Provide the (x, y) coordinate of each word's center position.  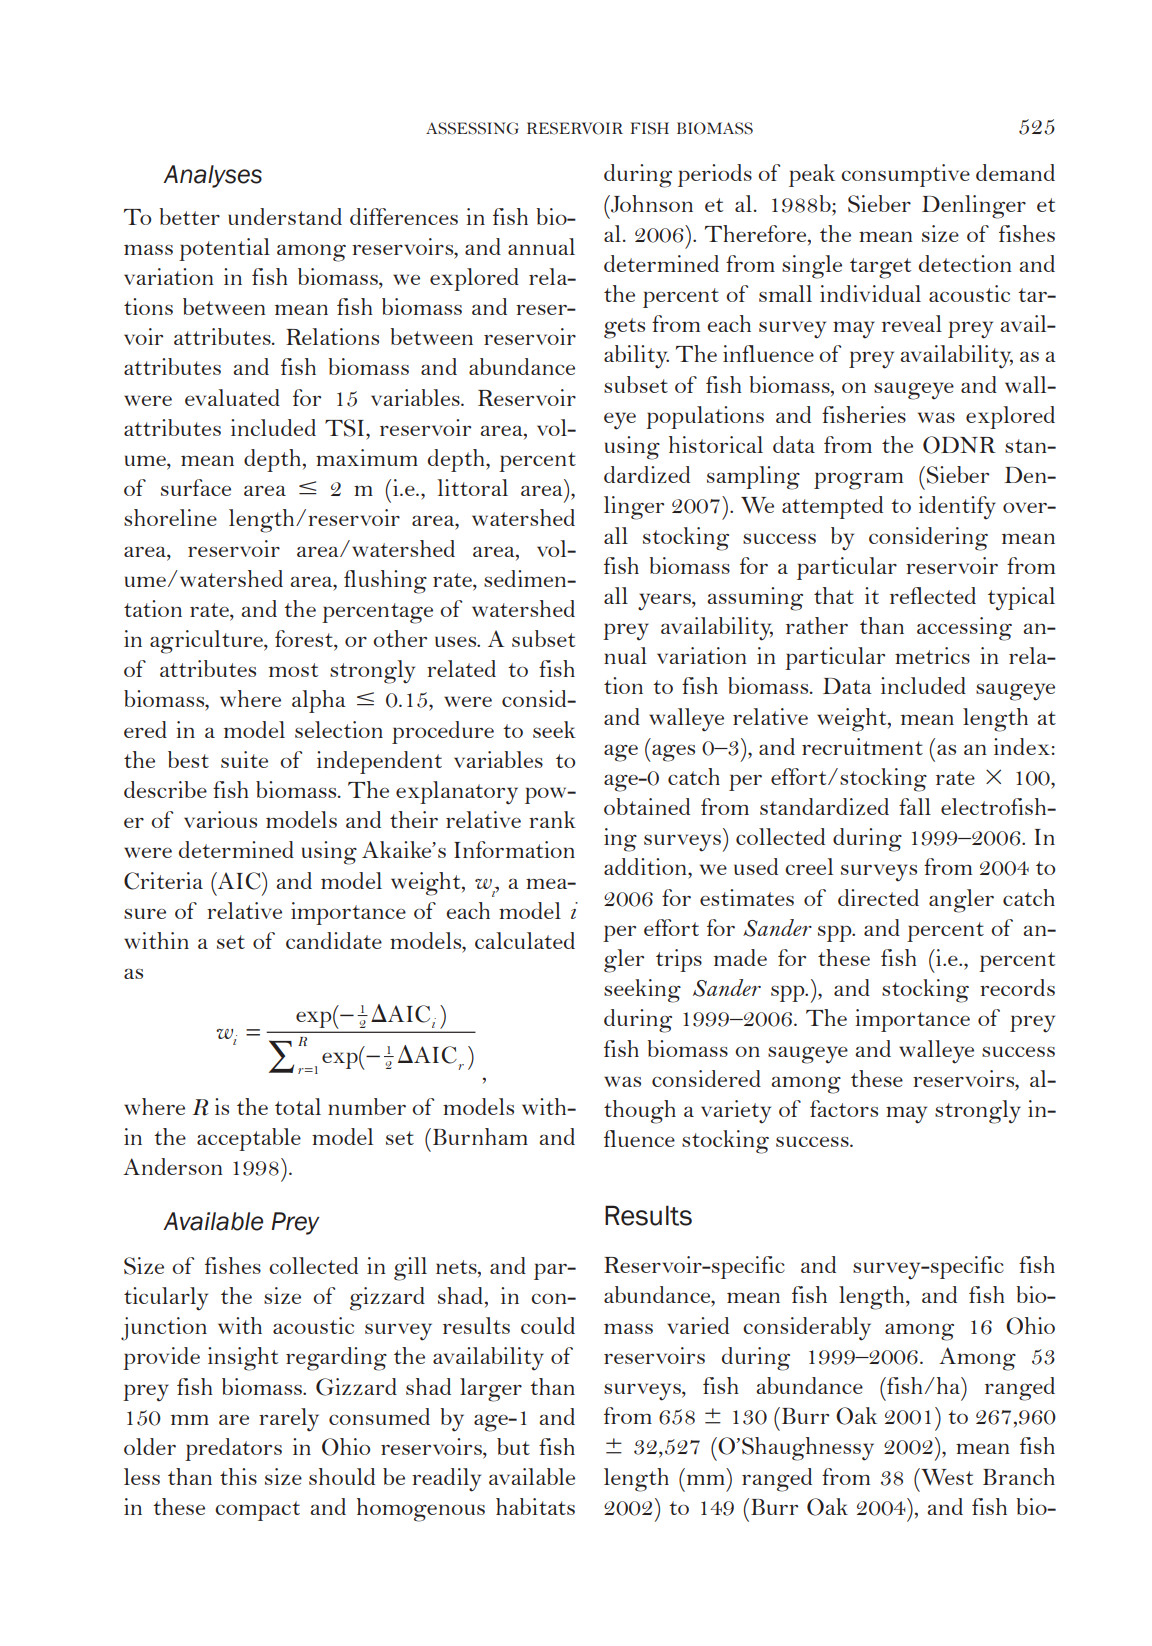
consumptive (905, 175)
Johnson (651, 204)
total (298, 1106)
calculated (525, 940)
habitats (535, 1506)
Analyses (212, 176)
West (946, 1476)
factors (844, 1108)
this (238, 1476)
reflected (933, 595)
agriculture (207, 642)
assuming (755, 599)
